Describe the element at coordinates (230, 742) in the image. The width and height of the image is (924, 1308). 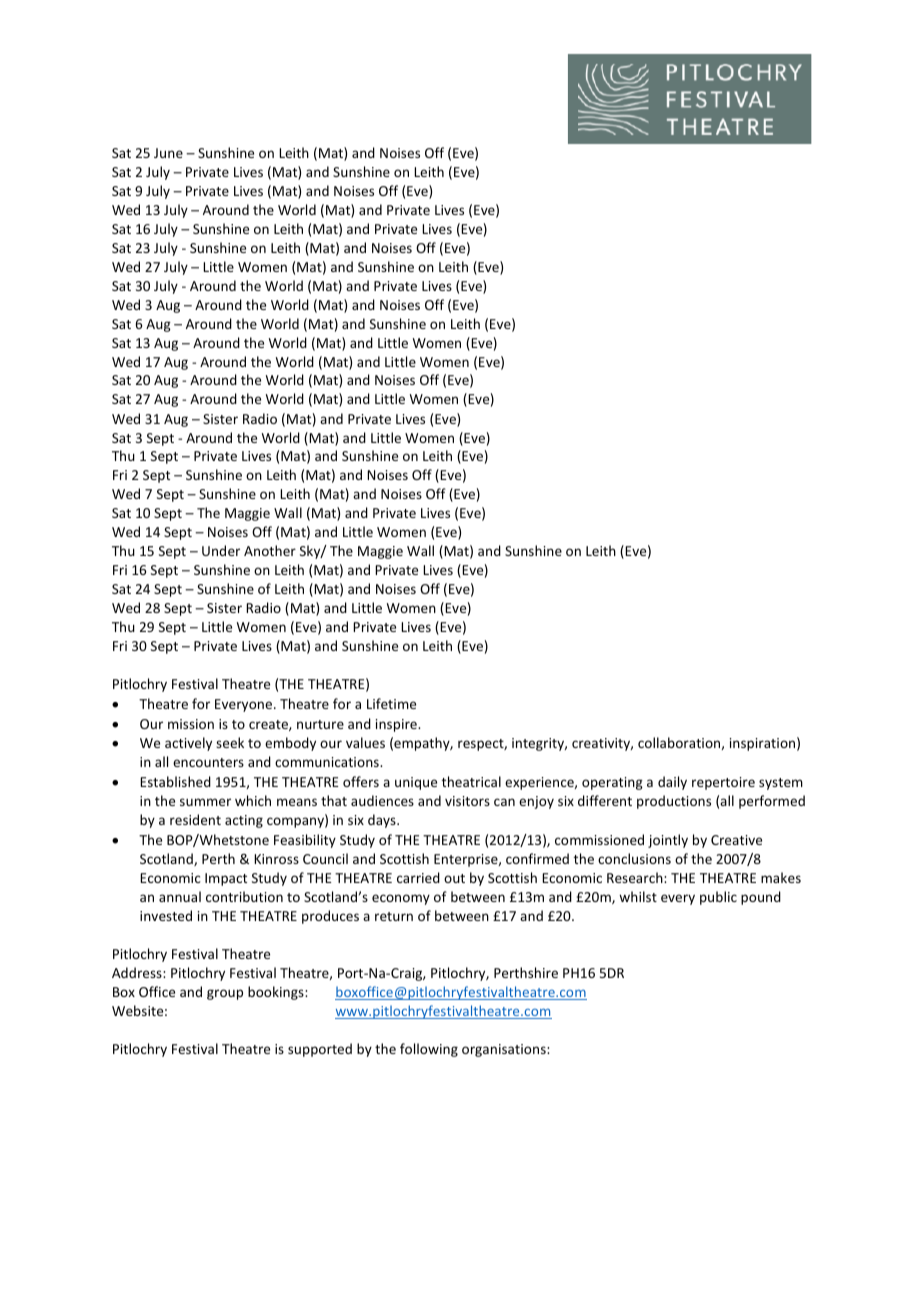
I see `seek` at that location.
